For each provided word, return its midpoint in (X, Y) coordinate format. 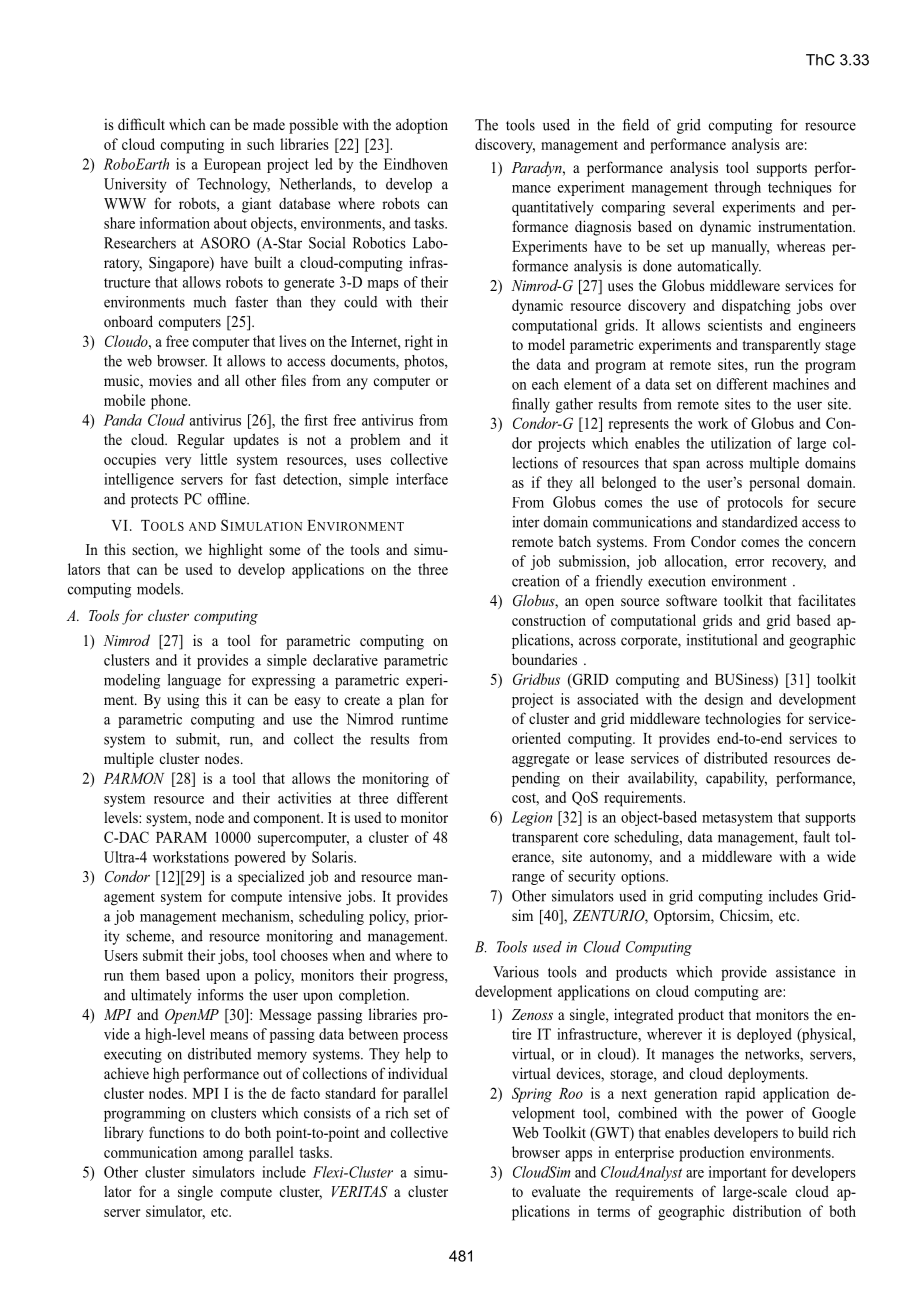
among (223, 1156)
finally (531, 405)
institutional (722, 640)
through (738, 188)
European (232, 165)
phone (170, 402)
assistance (805, 972)
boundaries (544, 659)
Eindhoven (416, 164)
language (194, 681)
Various (516, 972)
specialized (271, 878)
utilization (741, 443)
